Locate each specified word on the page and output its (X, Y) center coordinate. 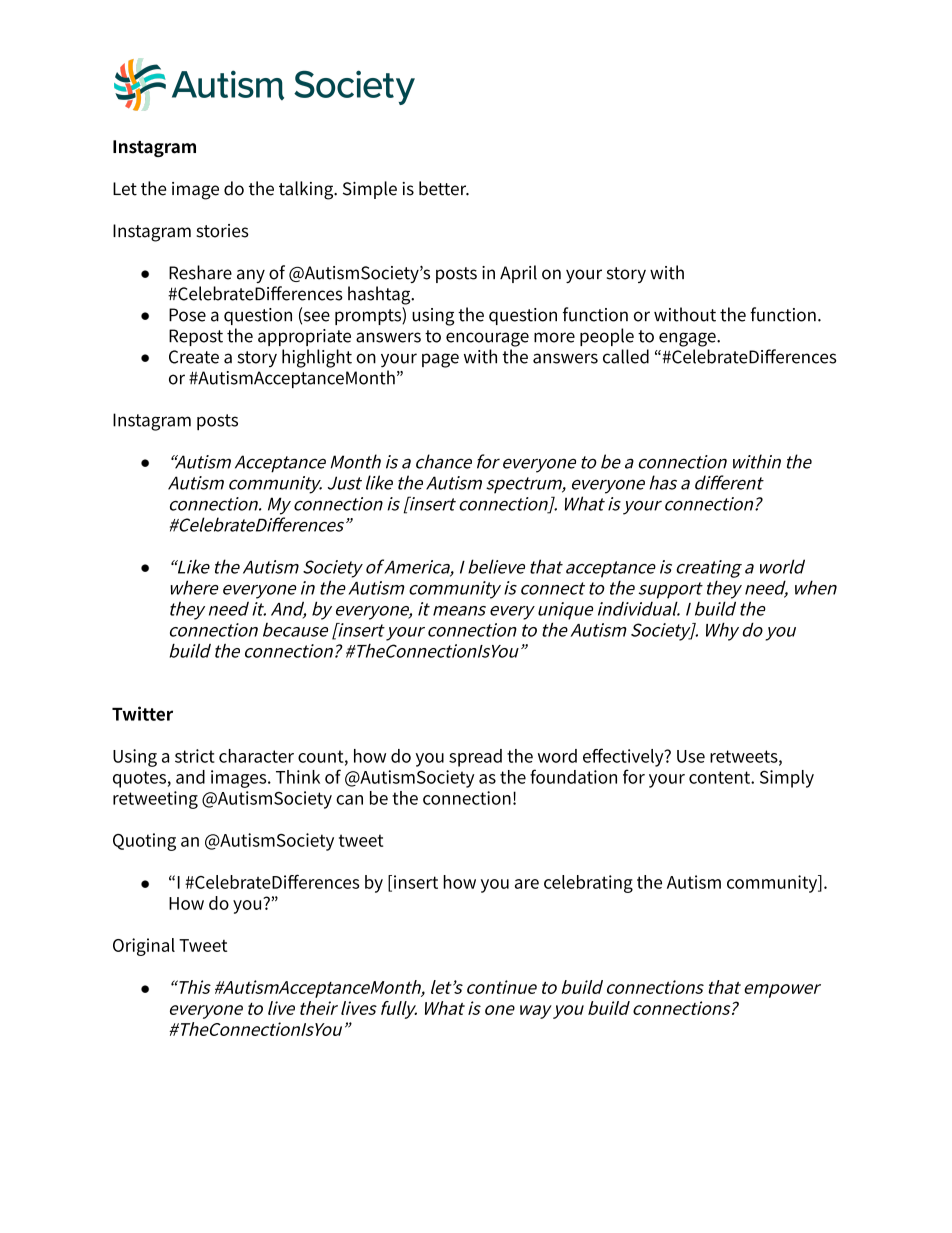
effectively (624, 757)
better (444, 188)
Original (144, 947)
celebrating (588, 884)
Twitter (142, 713)
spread (475, 758)
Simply (787, 779)
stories (222, 231)
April (518, 274)
